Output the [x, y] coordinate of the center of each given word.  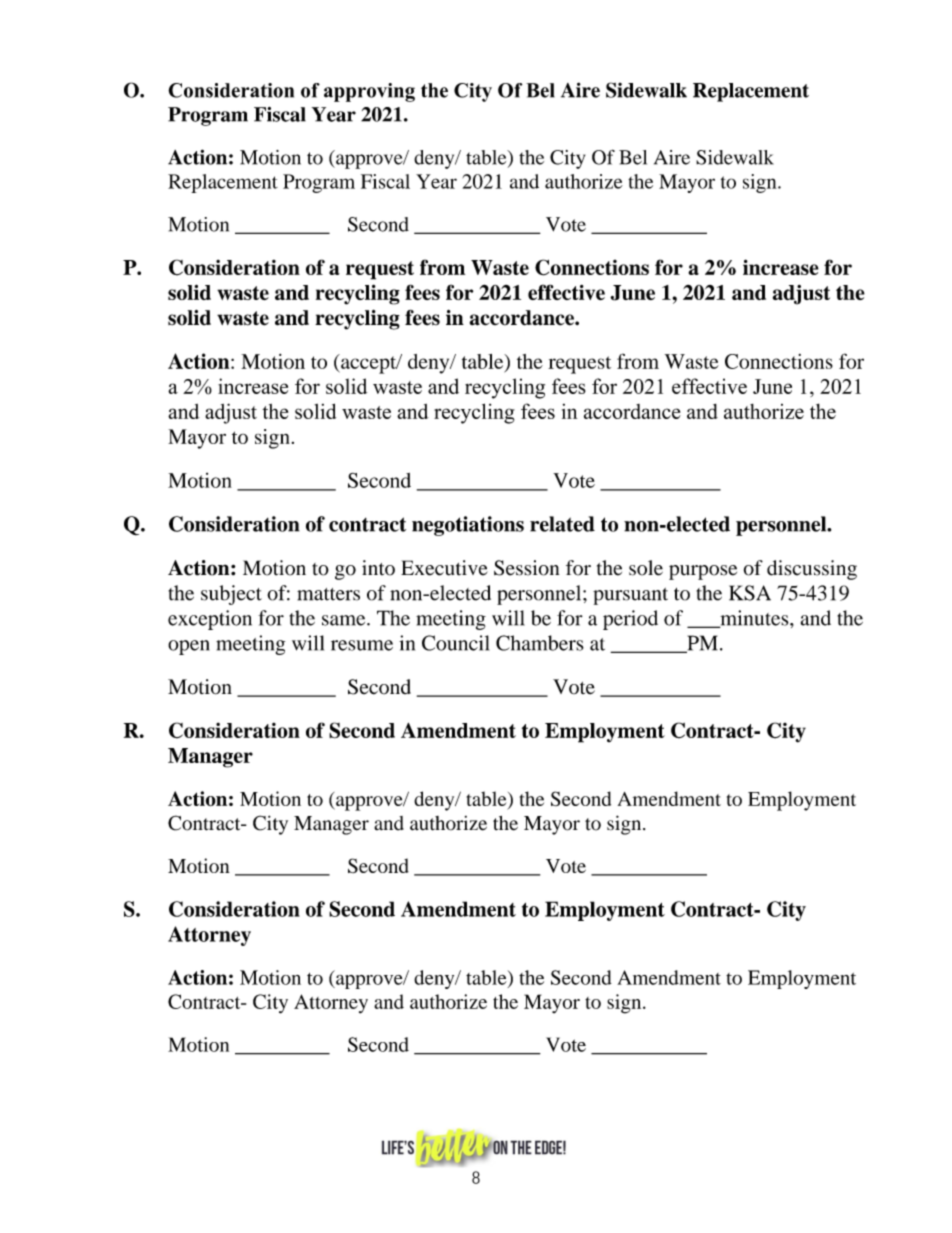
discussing [812, 570]
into [378, 568]
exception [210, 620]
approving [369, 92]
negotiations [468, 526]
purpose [703, 572]
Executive [444, 568]
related [562, 524]
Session [526, 568]
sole [646, 568]
